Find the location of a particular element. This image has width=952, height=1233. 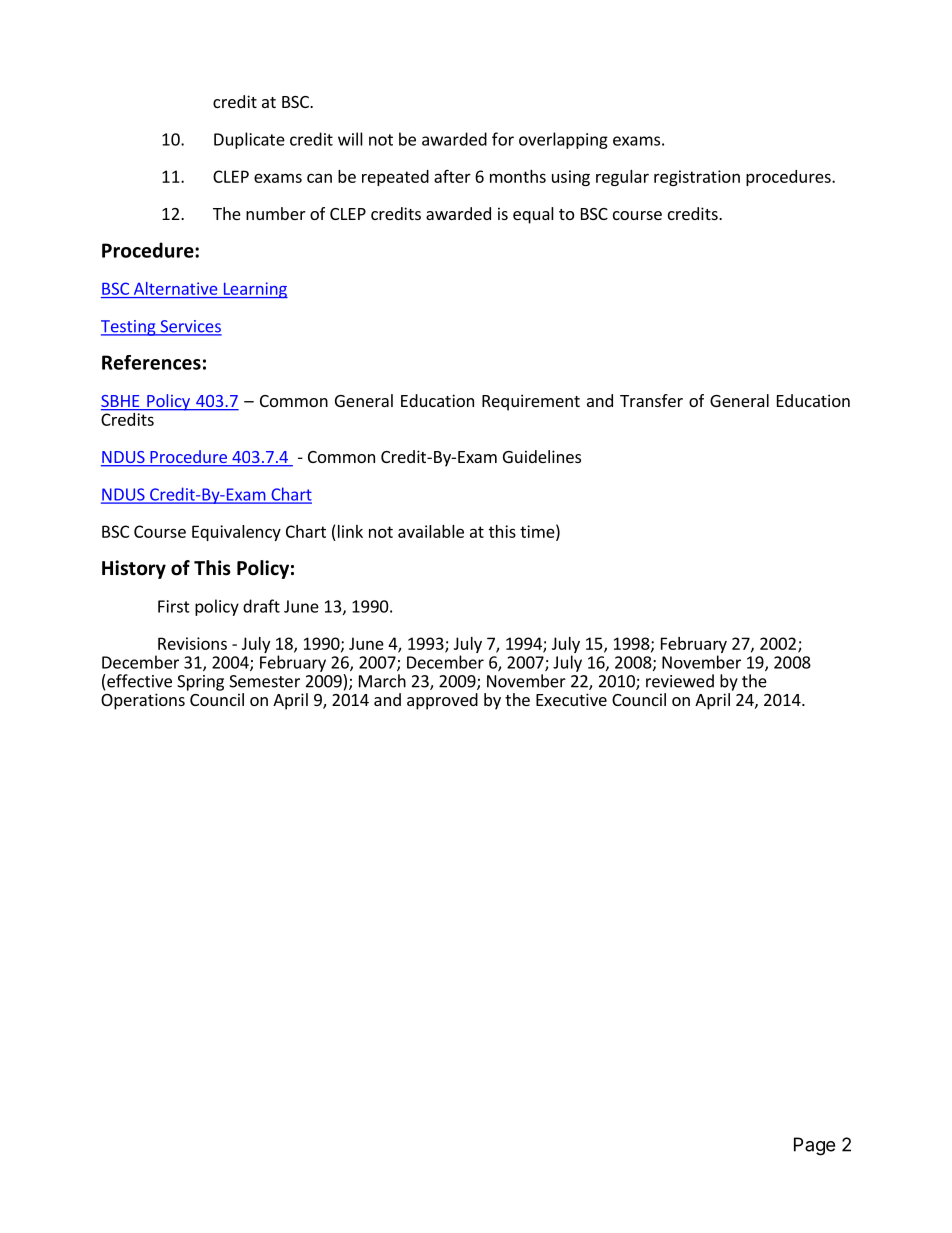

available is located at coordinates (431, 531).
